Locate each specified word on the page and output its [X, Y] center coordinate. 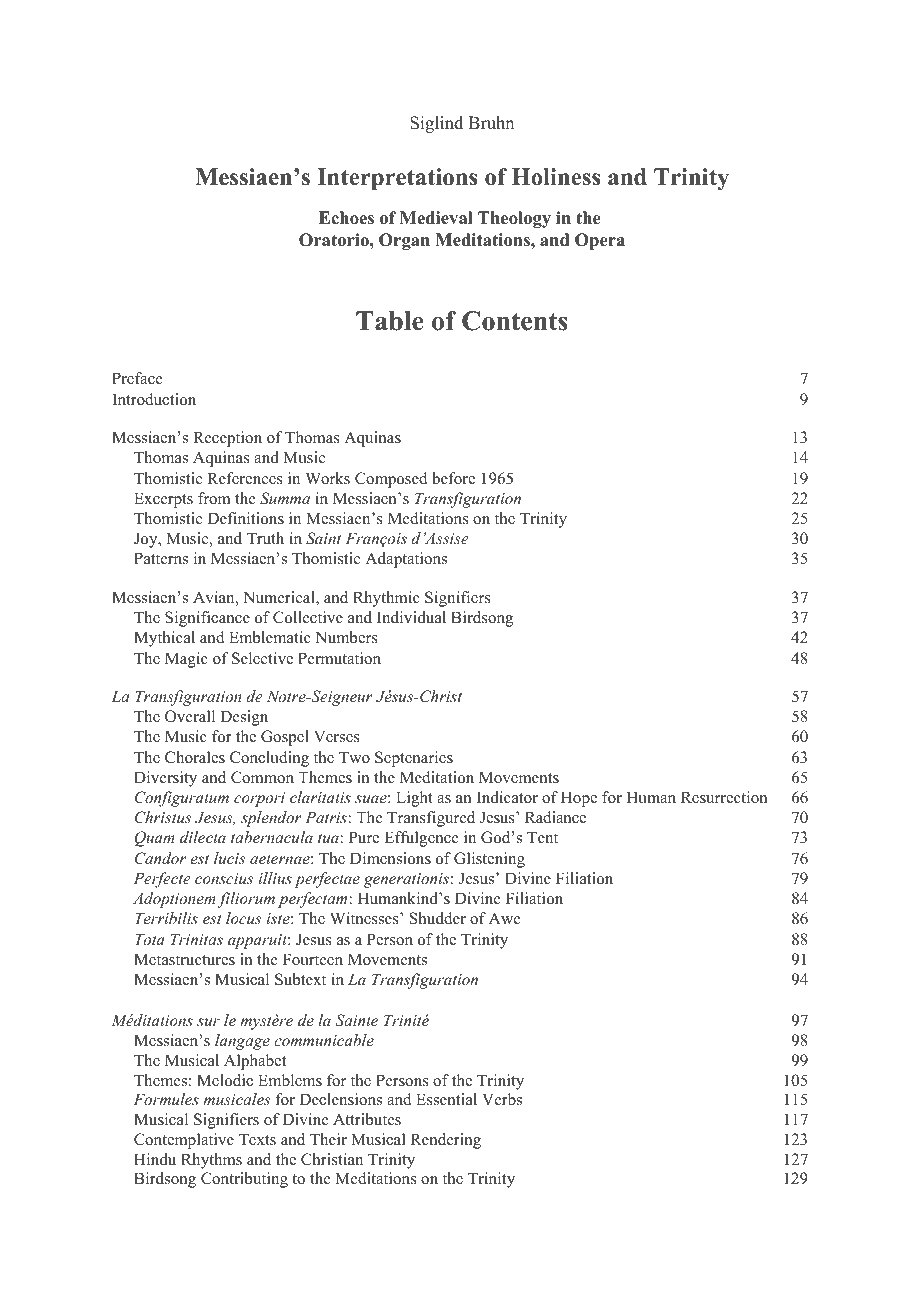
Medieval [436, 218]
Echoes [346, 218]
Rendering [446, 1141]
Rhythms [211, 1161]
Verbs [502, 1099]
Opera [600, 241]
